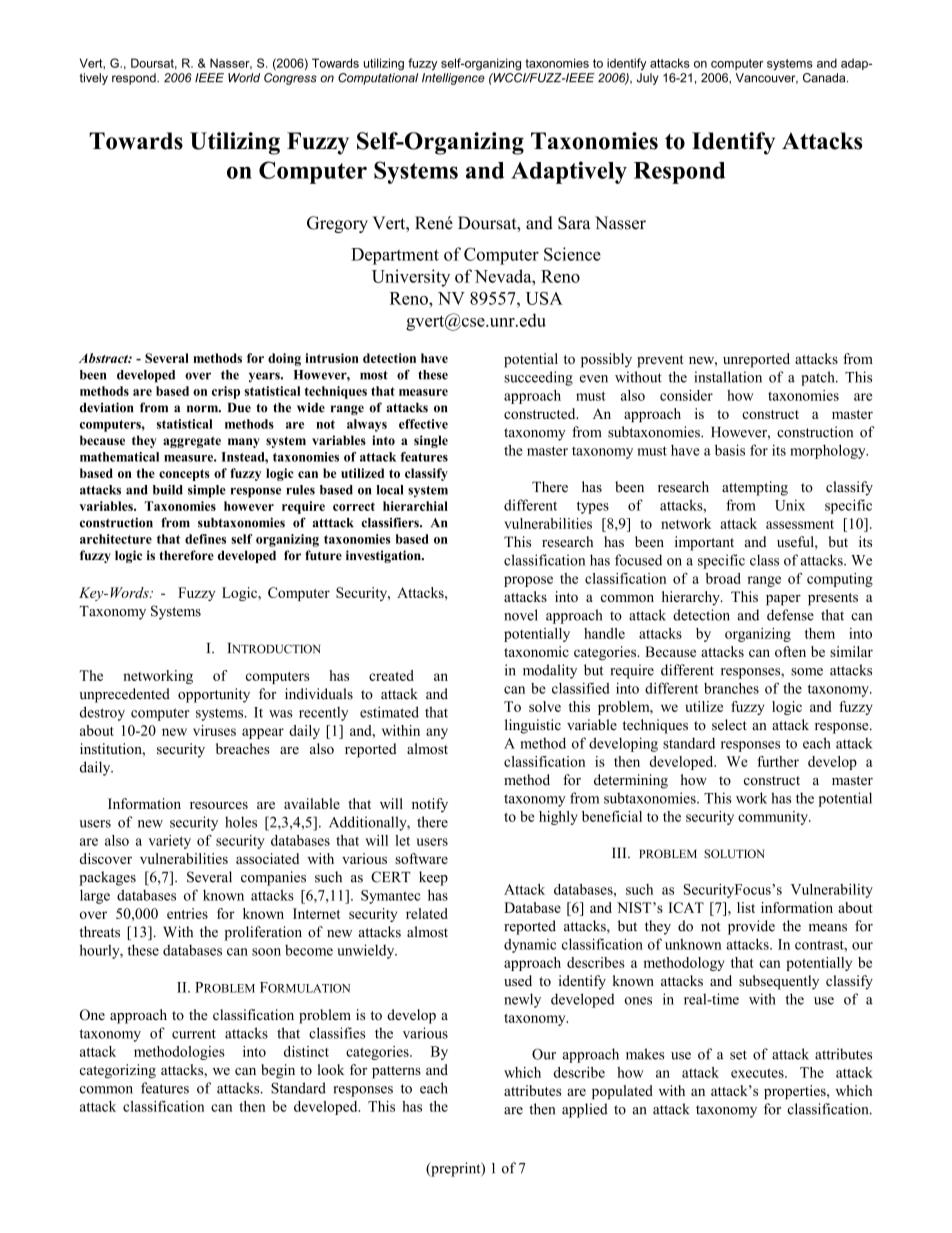 This document has height=1233, width=952. What do you see at coordinates (767, 78) in the document?
I see `Vancouver` at bounding box center [767, 78].
